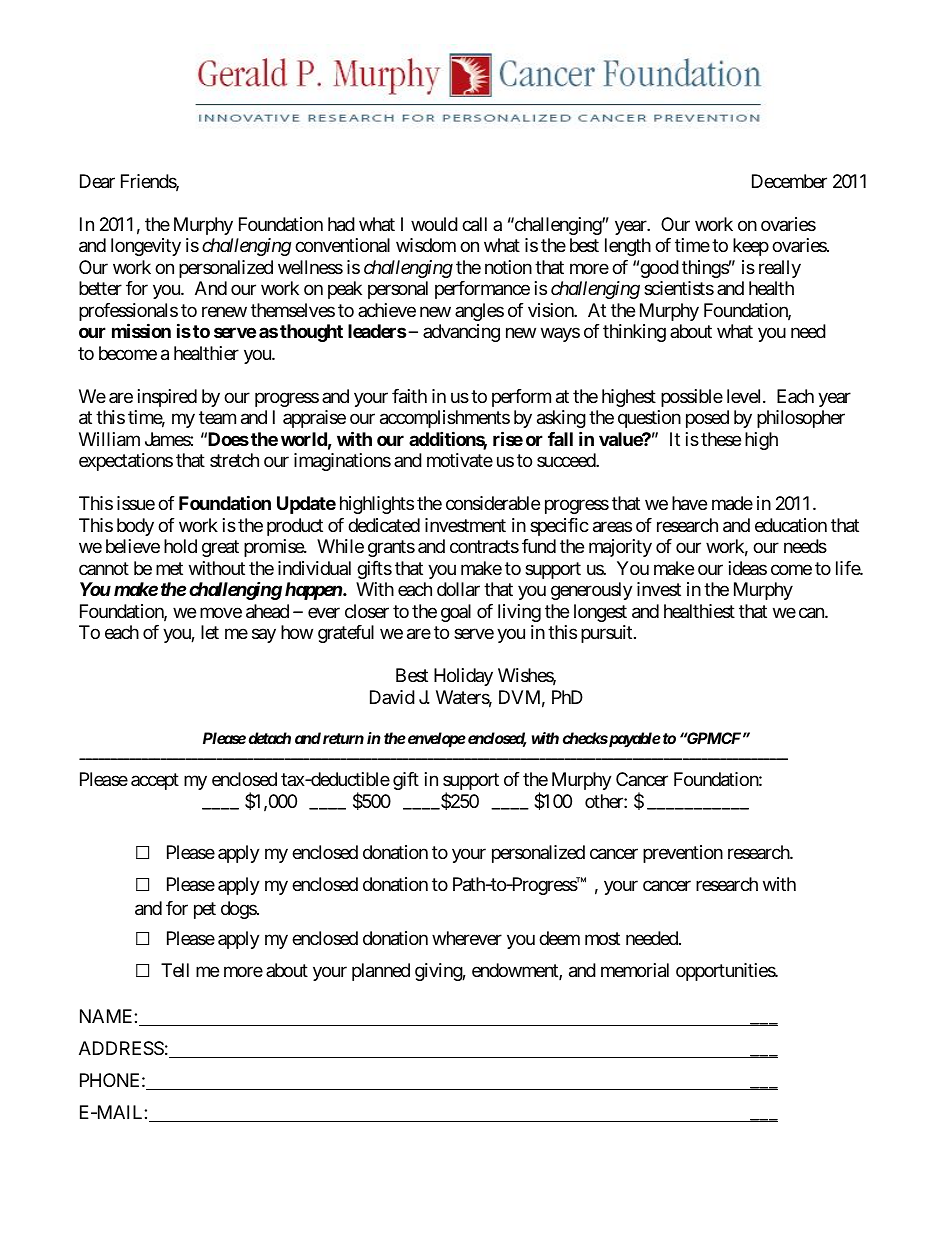 The width and height of the image is (952, 1233). I want to click on December, so click(789, 181).
